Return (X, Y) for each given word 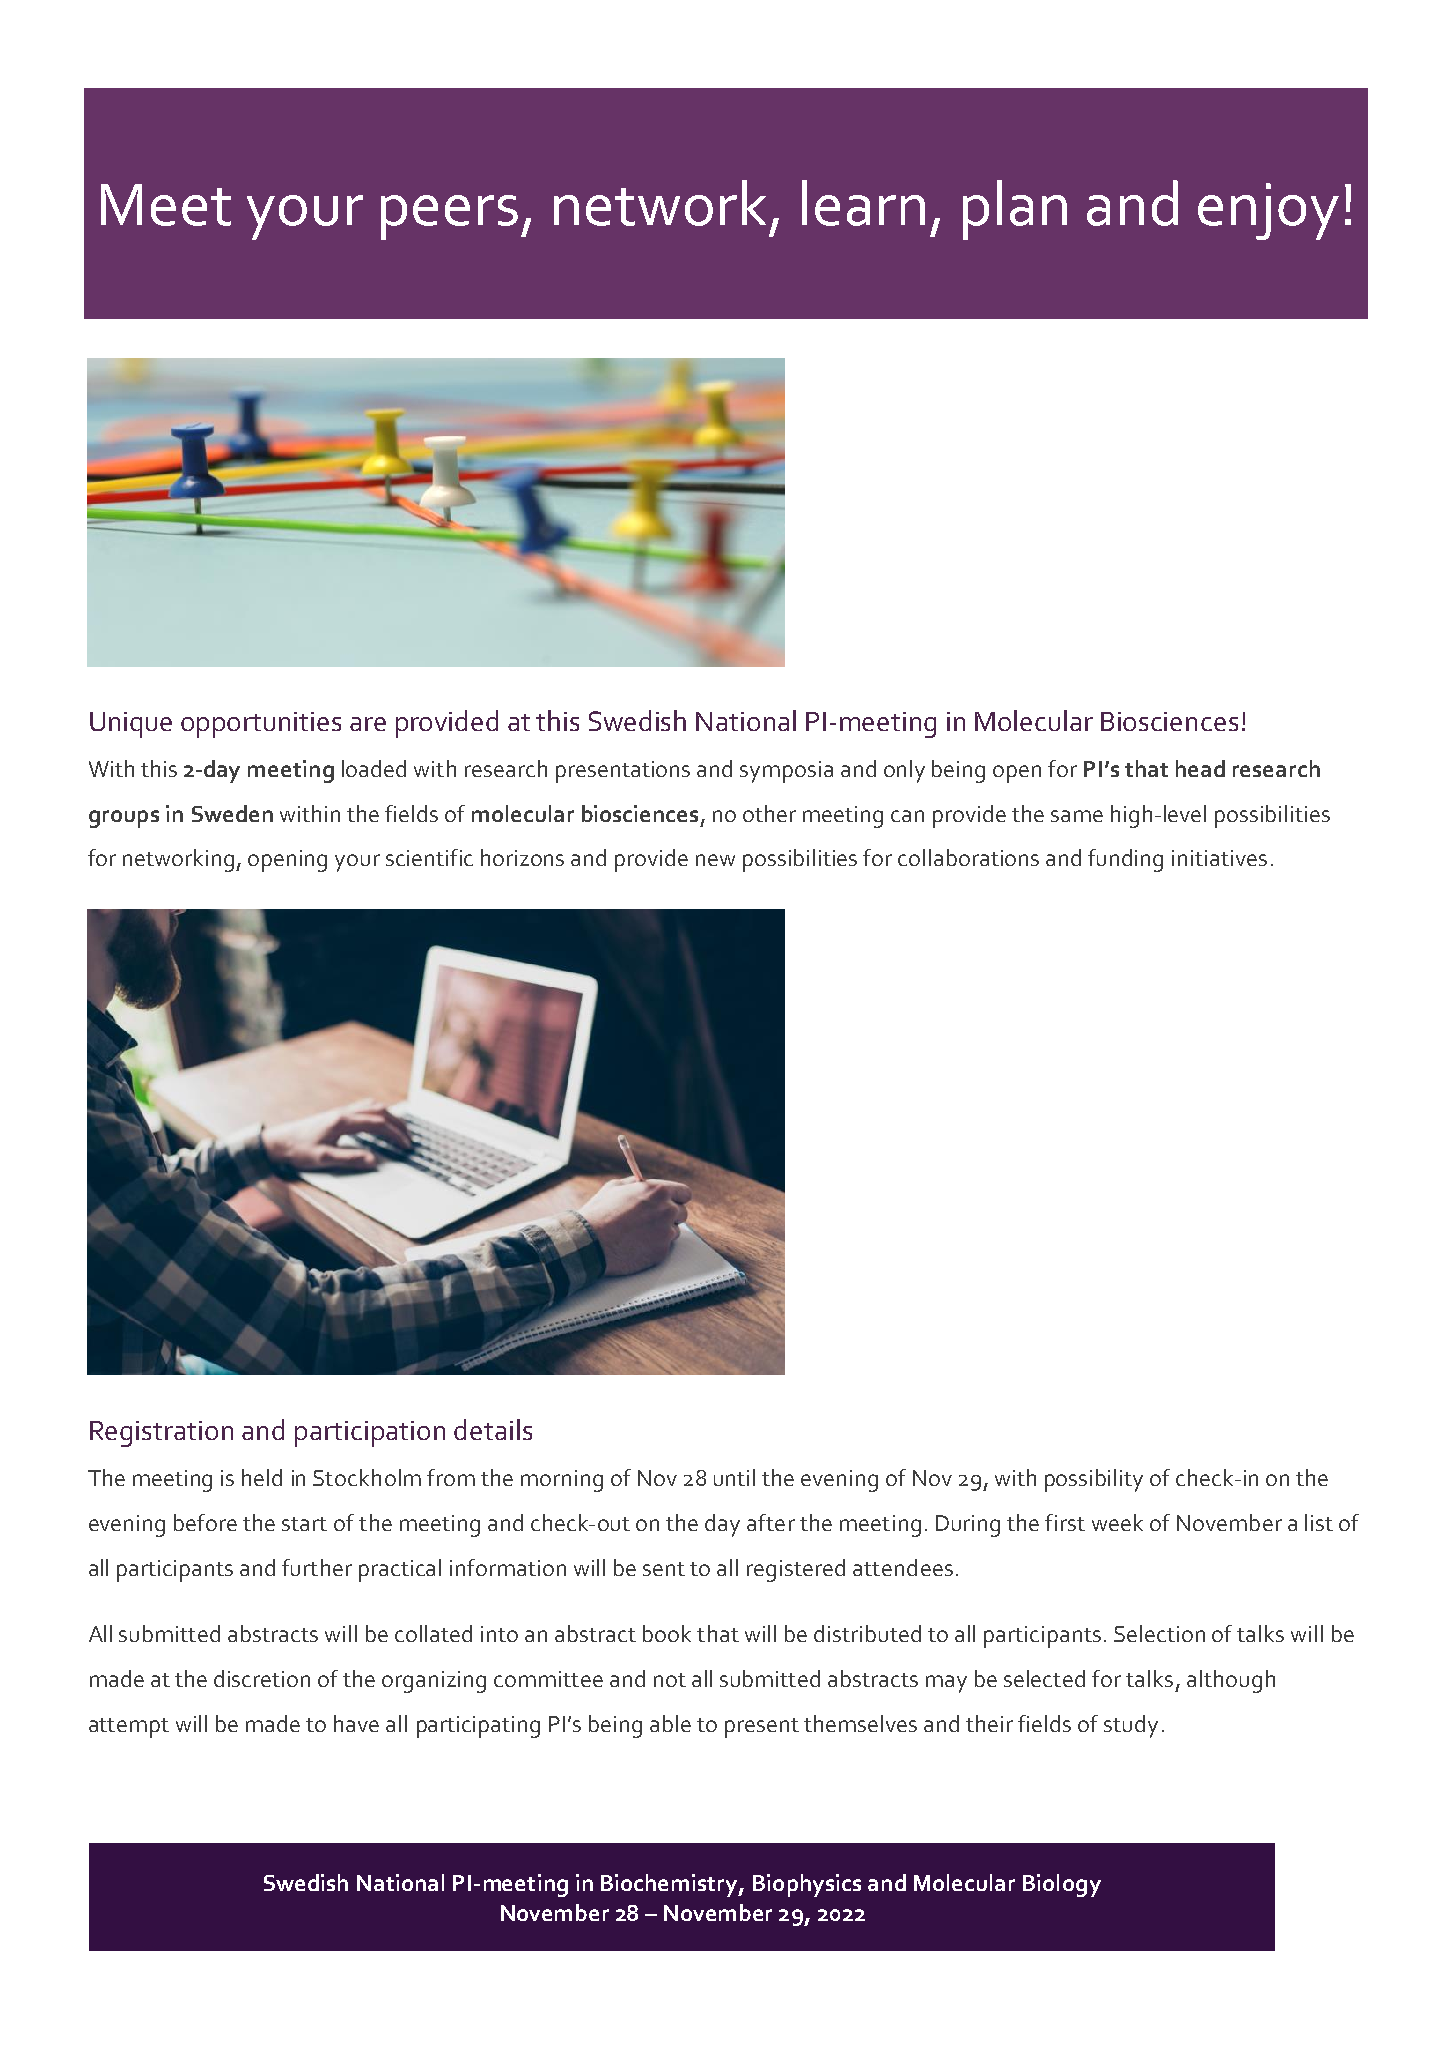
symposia (786, 772)
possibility (1094, 1480)
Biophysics (807, 1885)
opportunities (261, 725)
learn (863, 203)
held (262, 1477)
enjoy (1268, 211)
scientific (429, 857)
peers (449, 217)
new (715, 860)
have (356, 1723)
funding (1125, 860)
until (734, 1477)
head (1200, 768)
